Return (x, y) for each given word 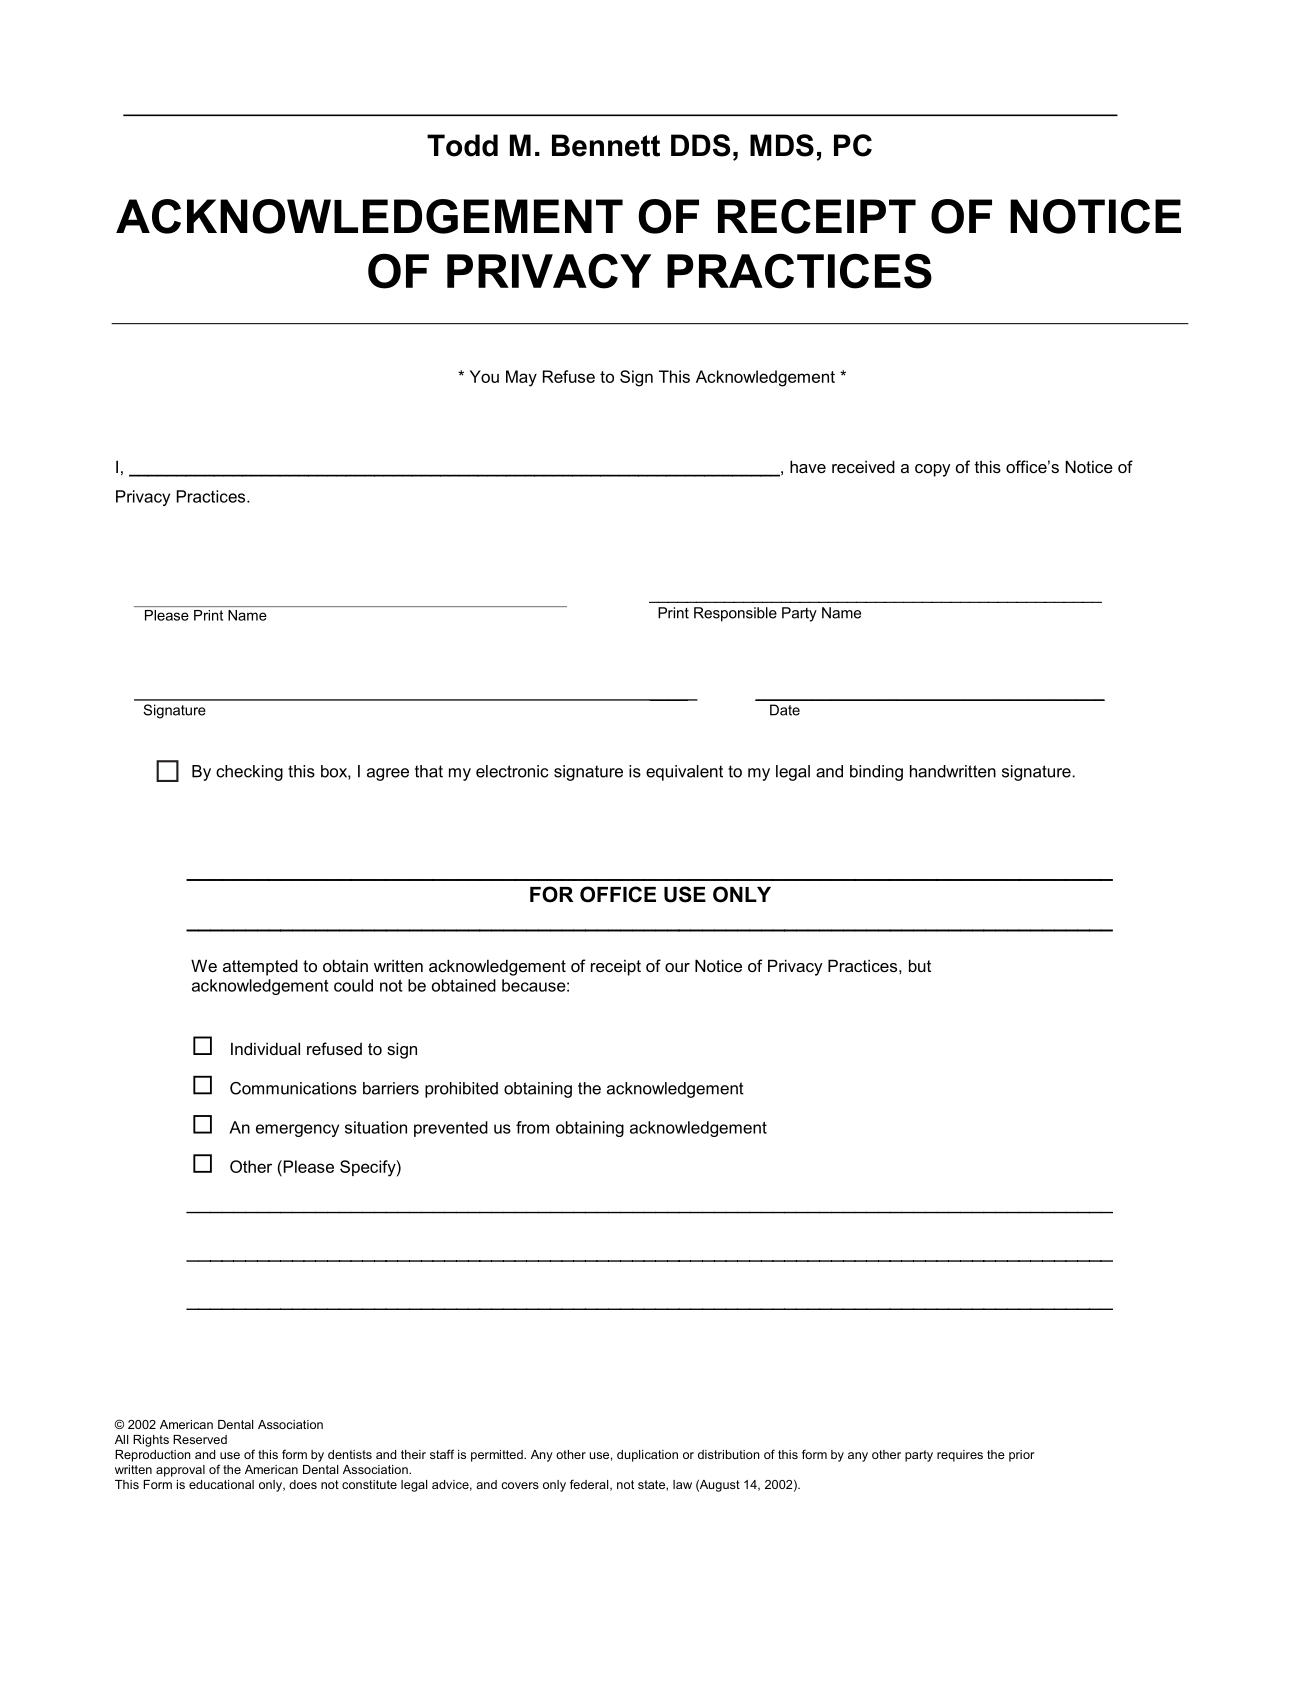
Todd (462, 145)
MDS (782, 145)
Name (247, 615)
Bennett (606, 145)
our (677, 967)
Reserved (200, 1439)
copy (933, 470)
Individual (265, 1048)
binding (876, 773)
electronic (512, 771)
